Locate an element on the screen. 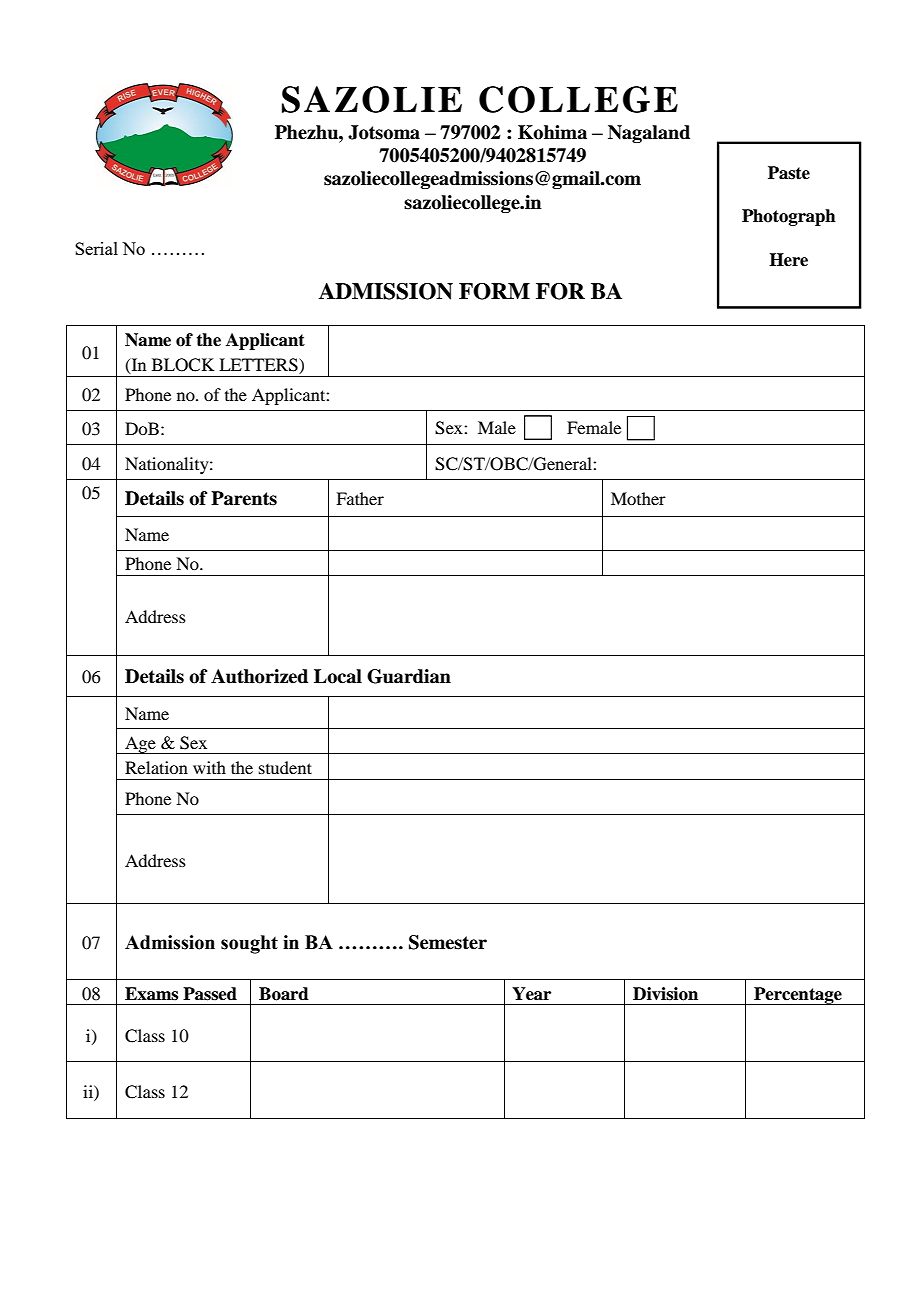  Relation is located at coordinates (156, 767).
